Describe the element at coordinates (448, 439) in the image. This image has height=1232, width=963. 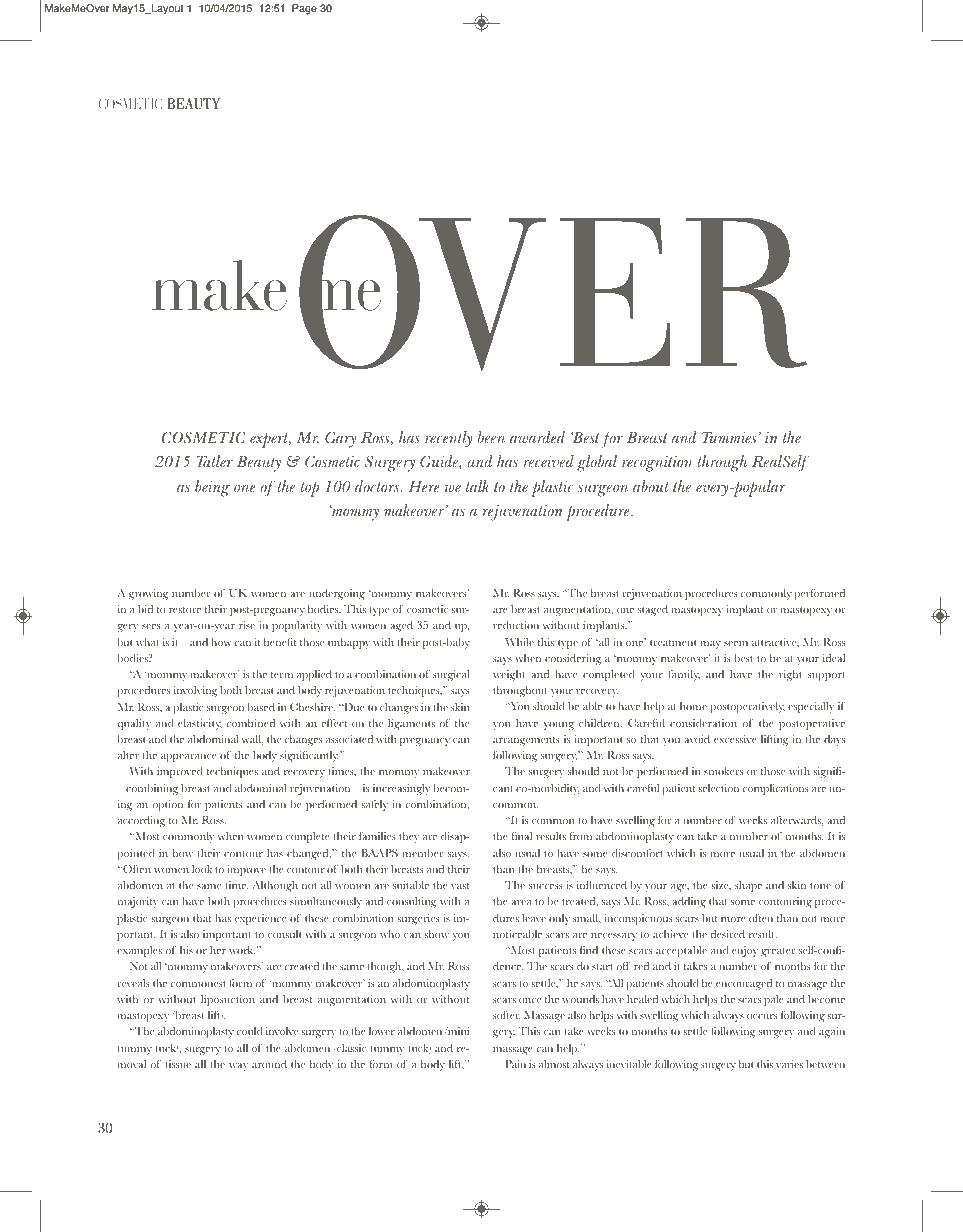
I see `recently` at that location.
